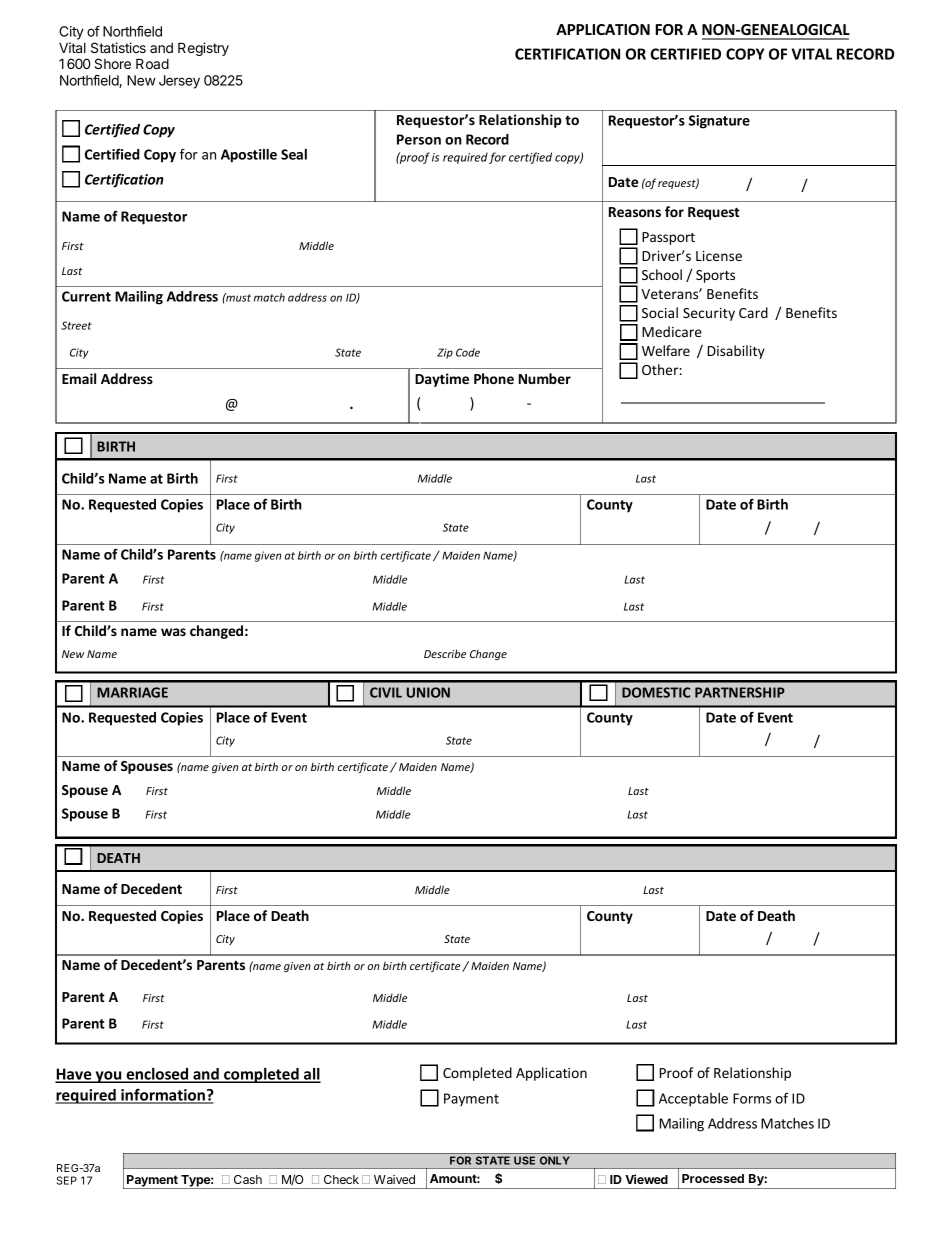  Describe the element at coordinates (740, 692) in the screenshot. I see `PARTNERSHIP` at that location.
